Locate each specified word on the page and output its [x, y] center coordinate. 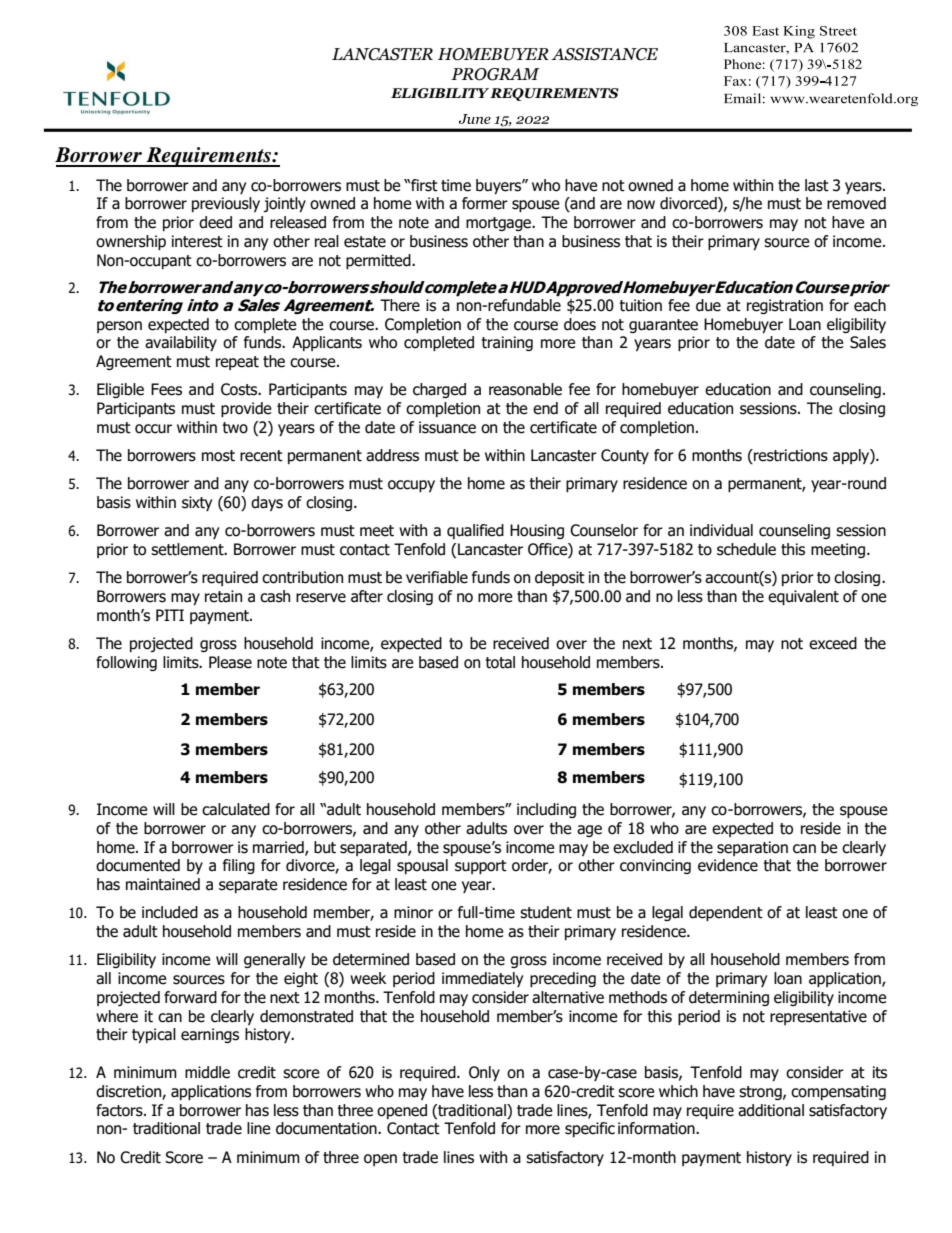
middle [207, 1072]
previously [226, 204]
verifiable [437, 577]
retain [223, 596]
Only [484, 1073]
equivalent [803, 597]
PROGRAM [495, 74]
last [817, 185]
